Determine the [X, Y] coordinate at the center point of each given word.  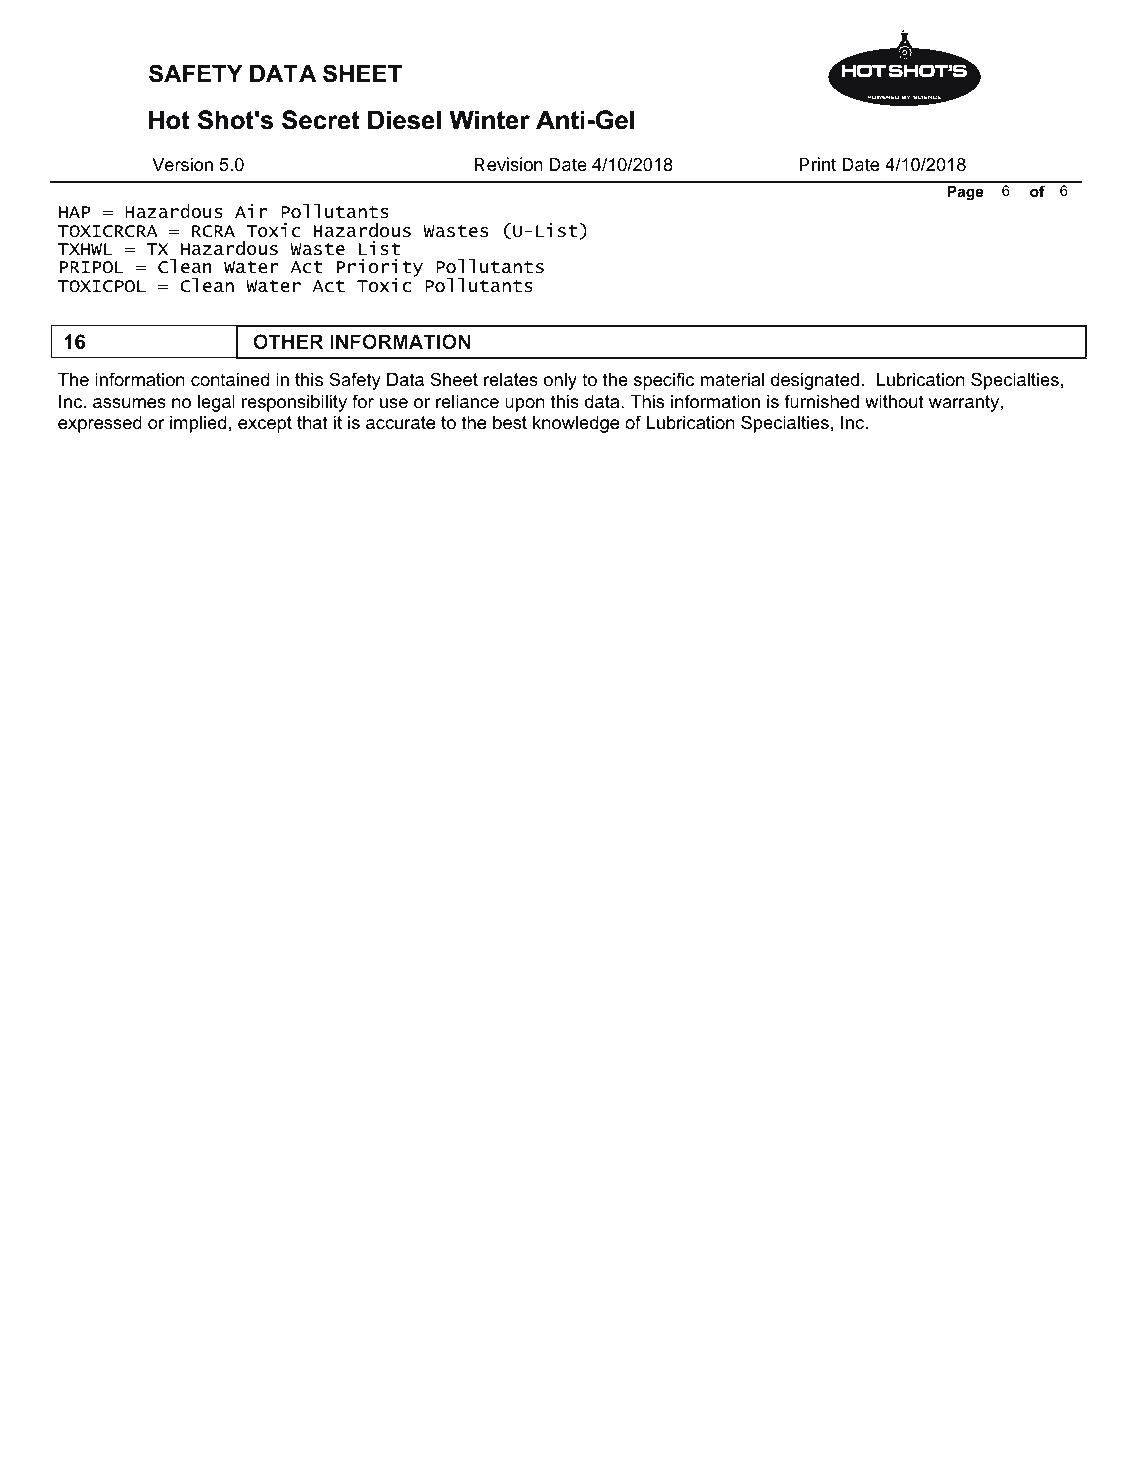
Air [251, 211]
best [510, 423]
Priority [379, 269]
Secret [321, 120]
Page [965, 193]
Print [818, 164]
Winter [490, 120]
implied [198, 424]
